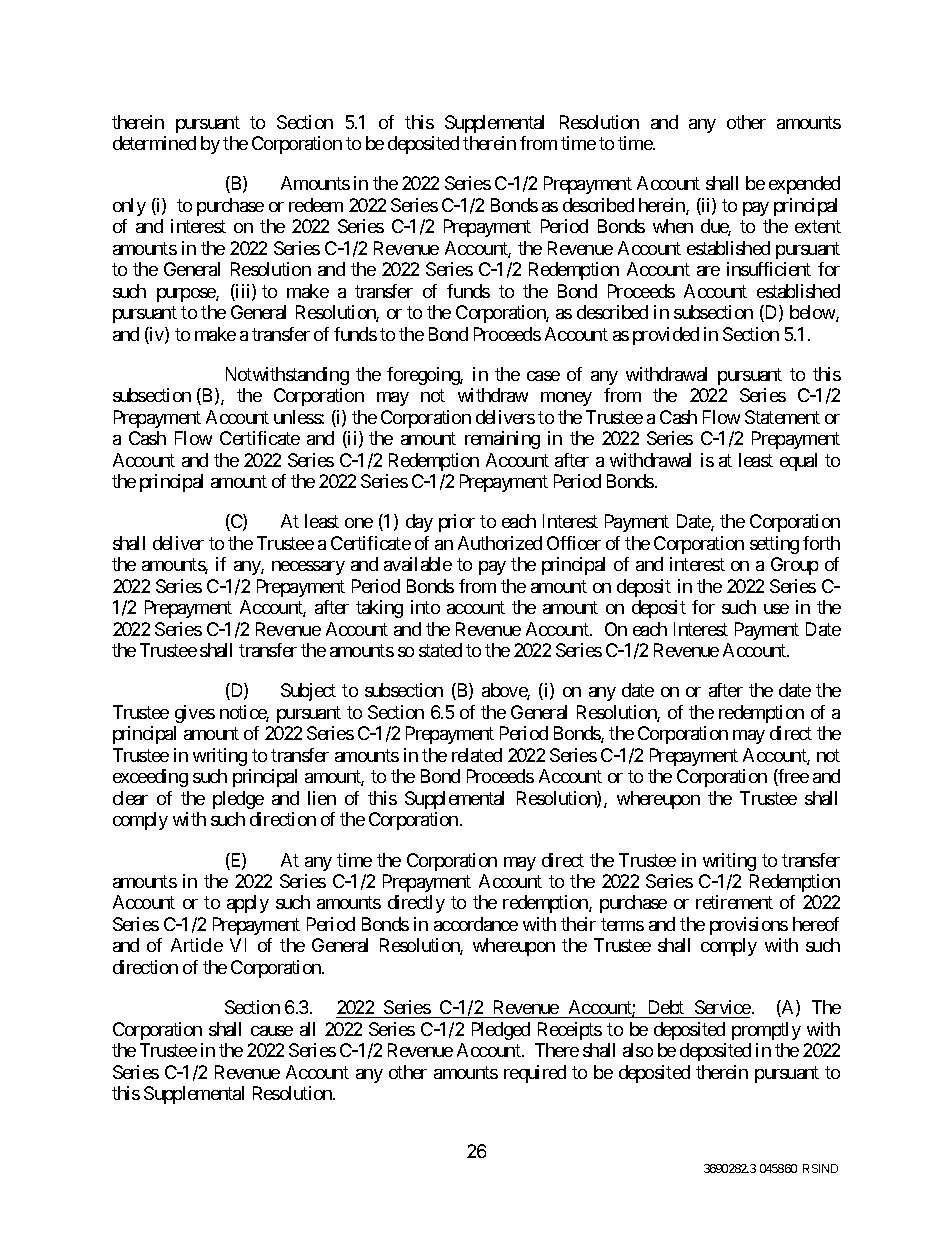 Image resolution: width=952 pixels, height=1233 pixels. Describe the element at coordinates (272, 1031) in the screenshot. I see `cause` at that location.
